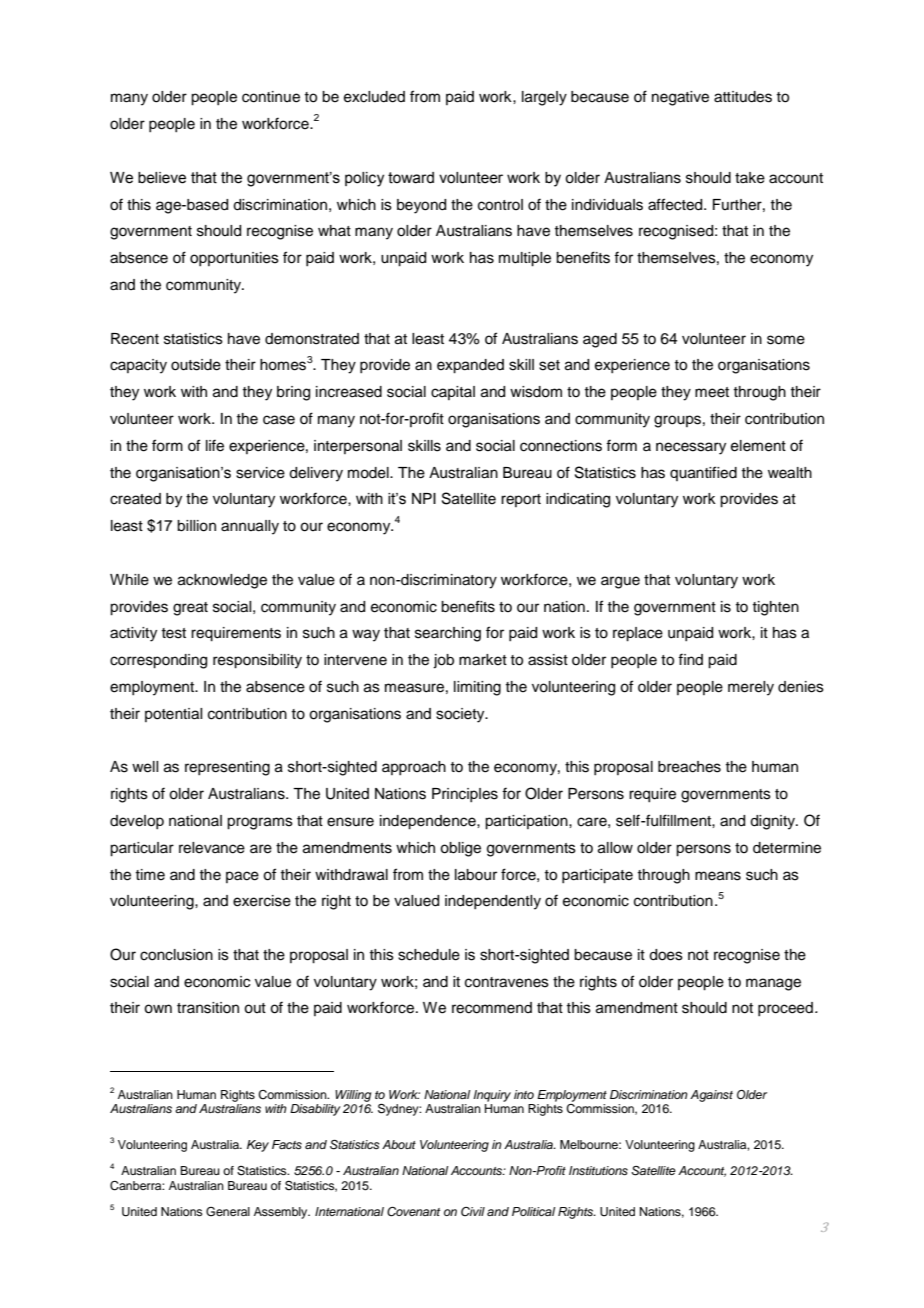  Describe the element at coordinates (228, 1212) in the document. I see `General` at that location.
